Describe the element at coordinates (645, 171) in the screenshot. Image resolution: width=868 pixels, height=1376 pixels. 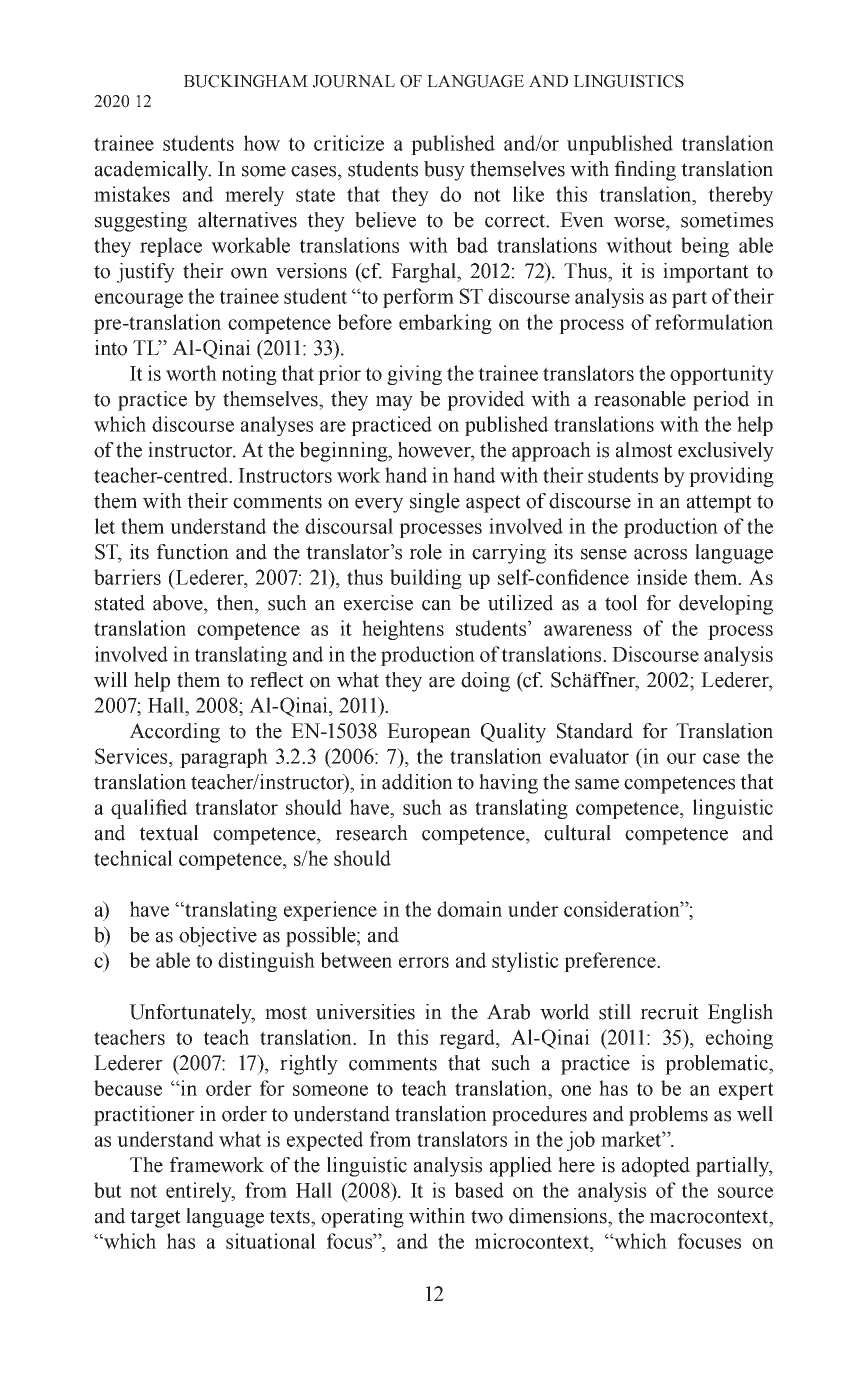
I see `finding` at that location.
